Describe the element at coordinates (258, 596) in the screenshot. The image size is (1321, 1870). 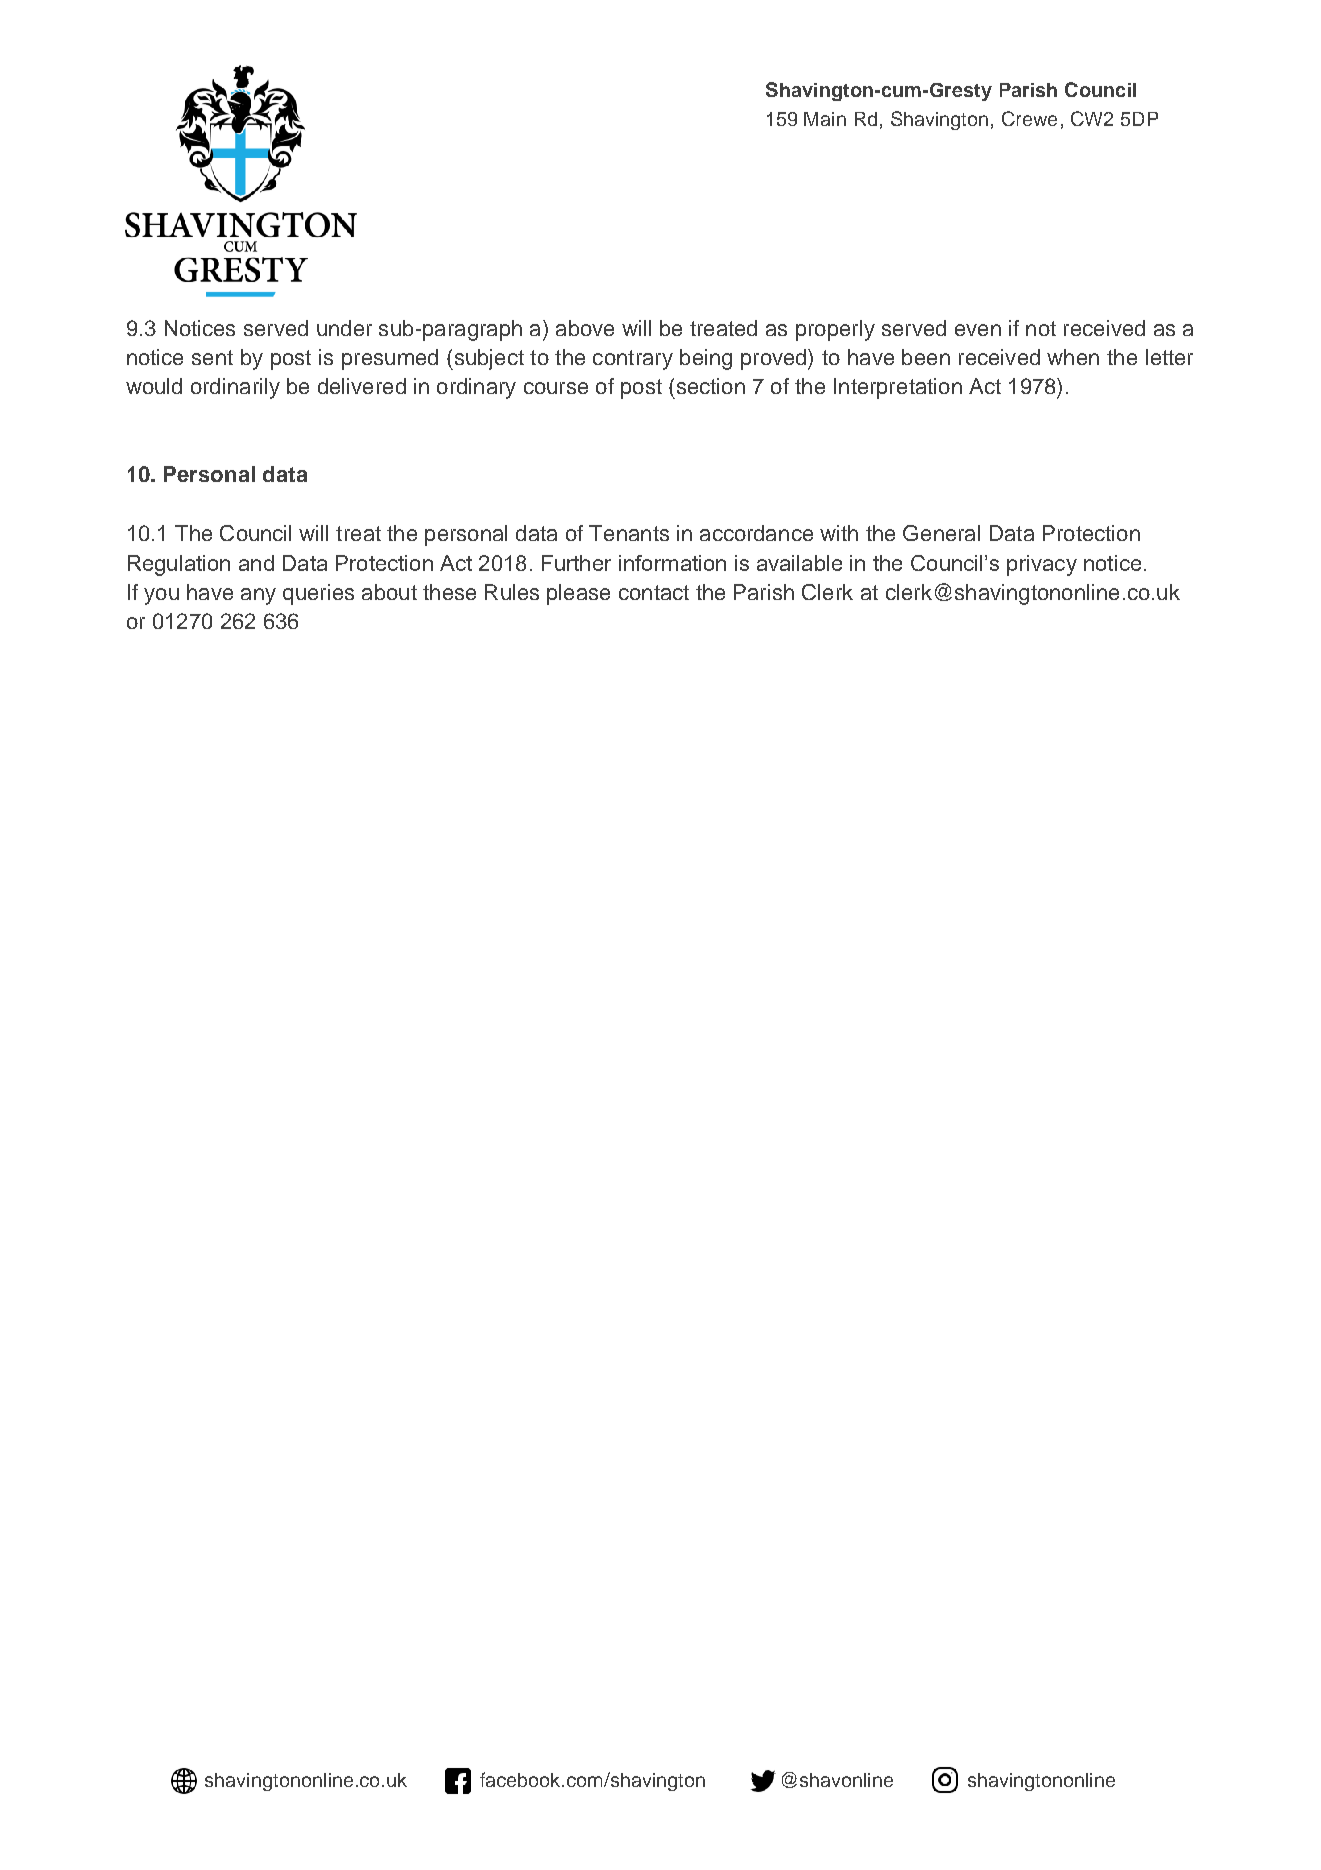
I see `any` at that location.
